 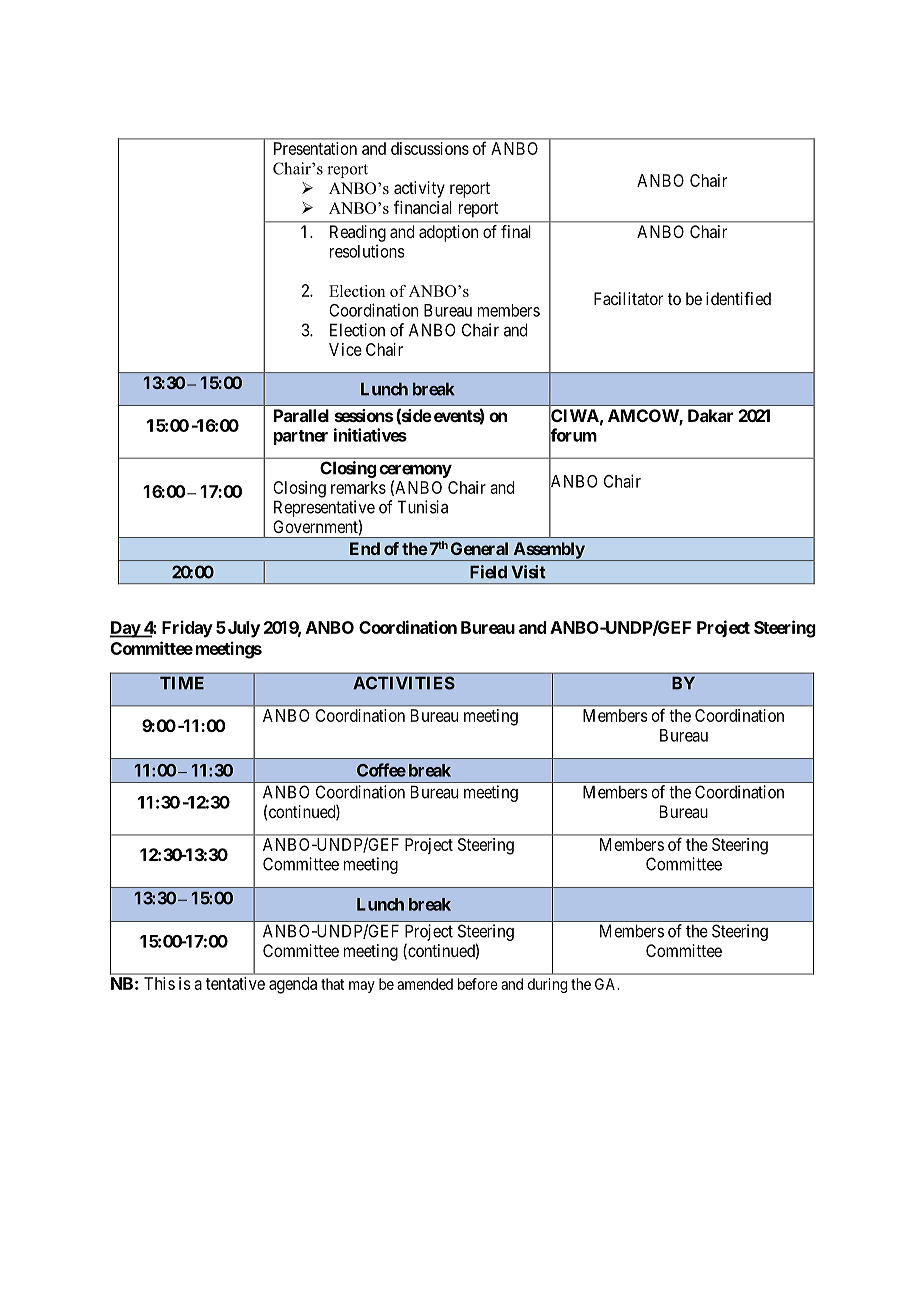 What do you see at coordinates (710, 415) in the image?
I see `Dakar` at bounding box center [710, 415].
